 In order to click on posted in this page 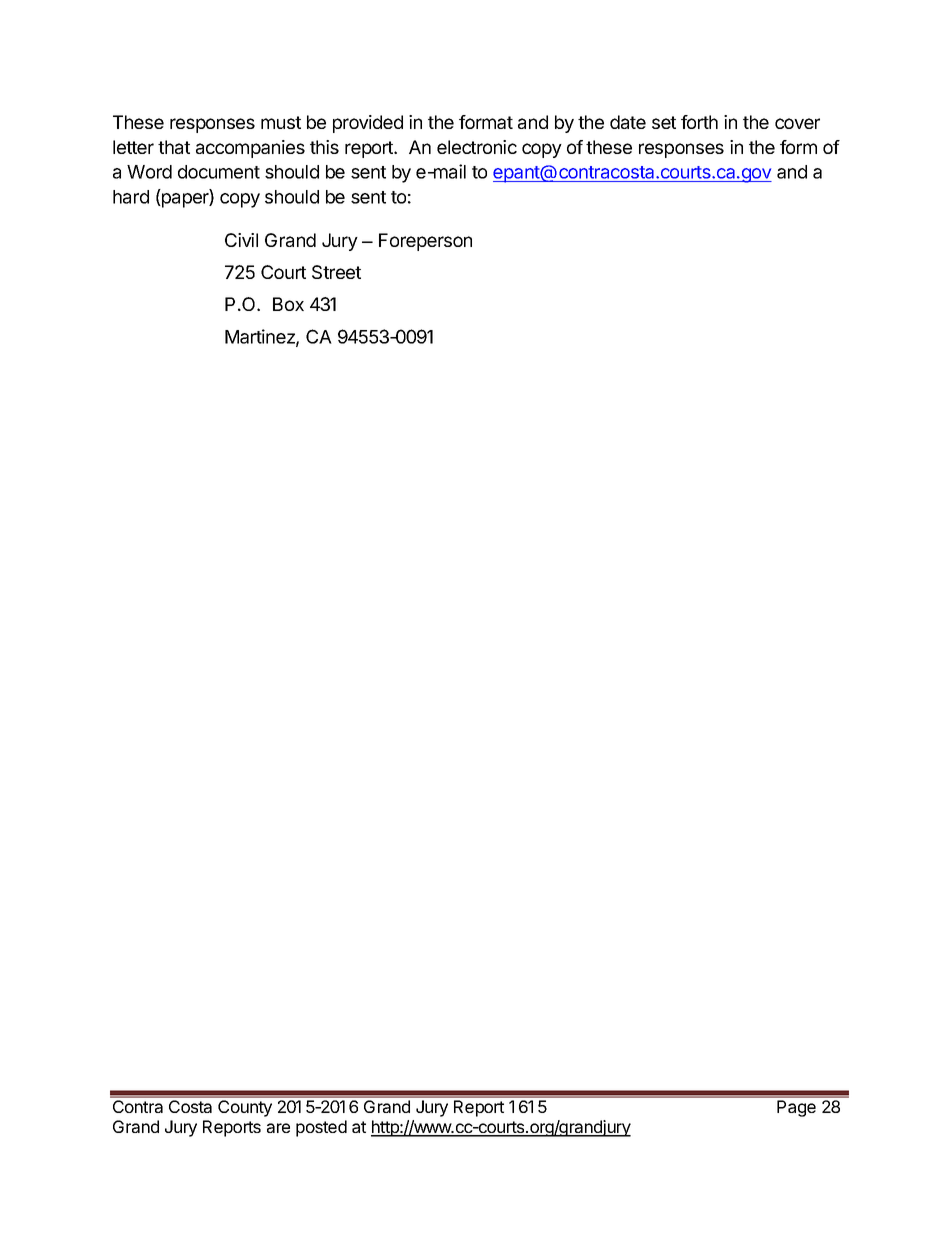, I will do `click(321, 1128)`.
